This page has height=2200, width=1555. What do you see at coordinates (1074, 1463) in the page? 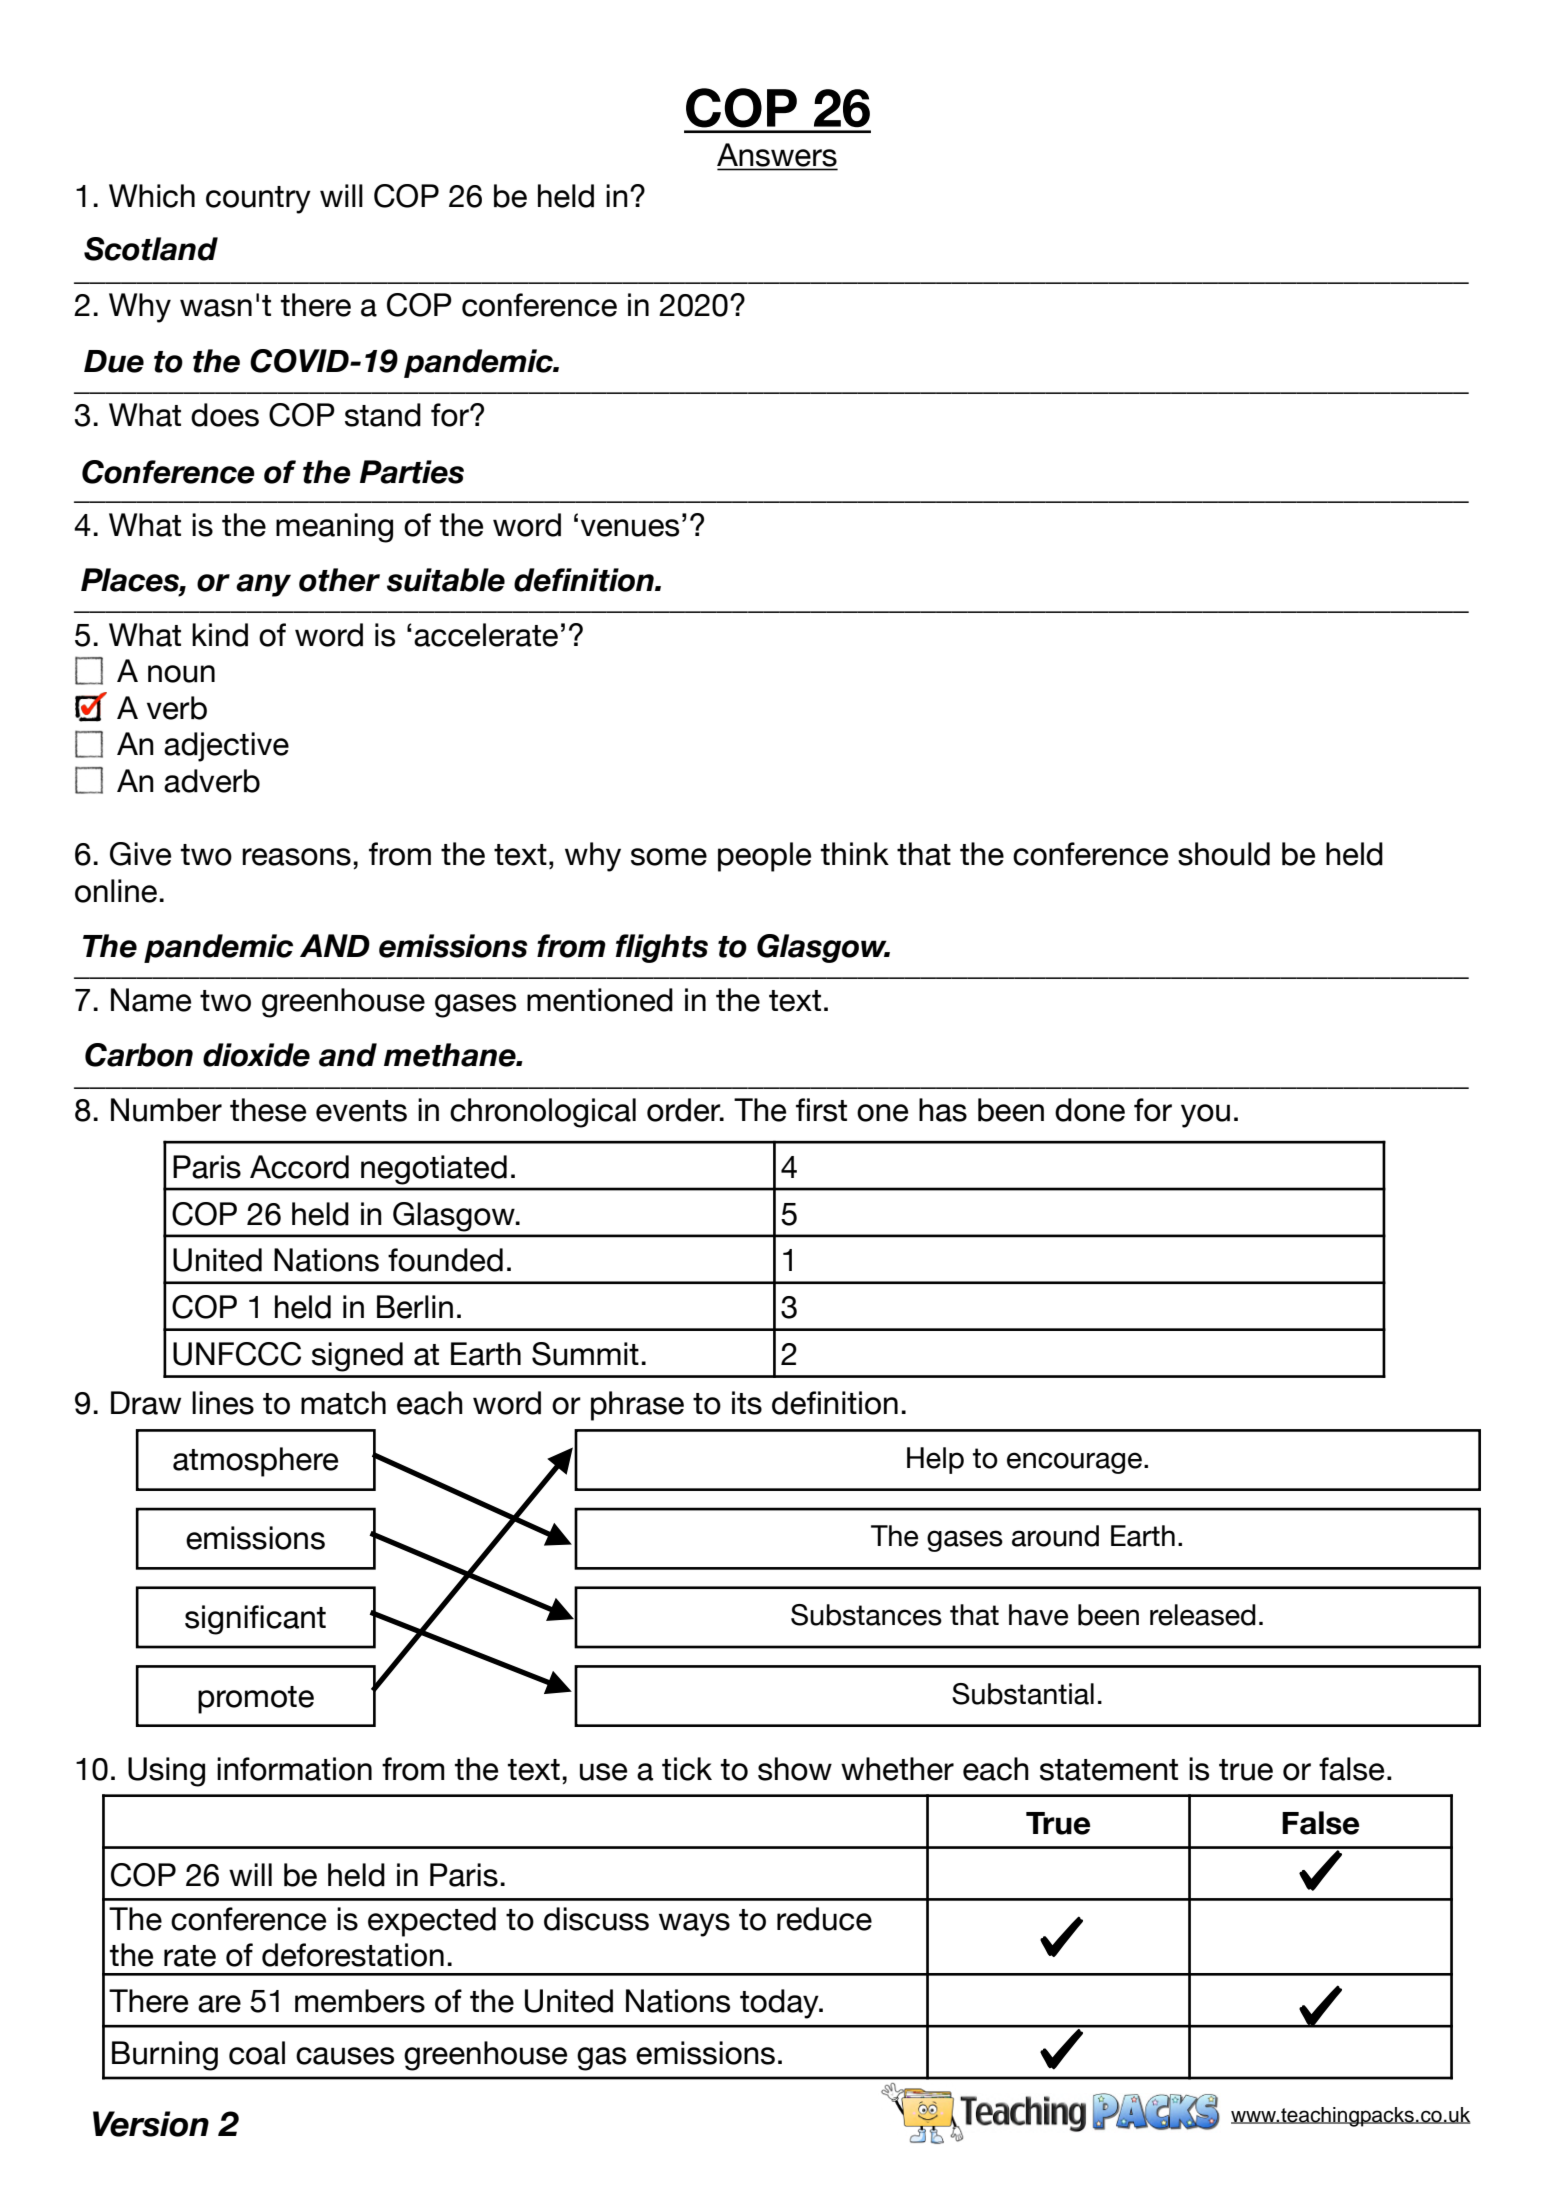
I see `encourage` at bounding box center [1074, 1463].
